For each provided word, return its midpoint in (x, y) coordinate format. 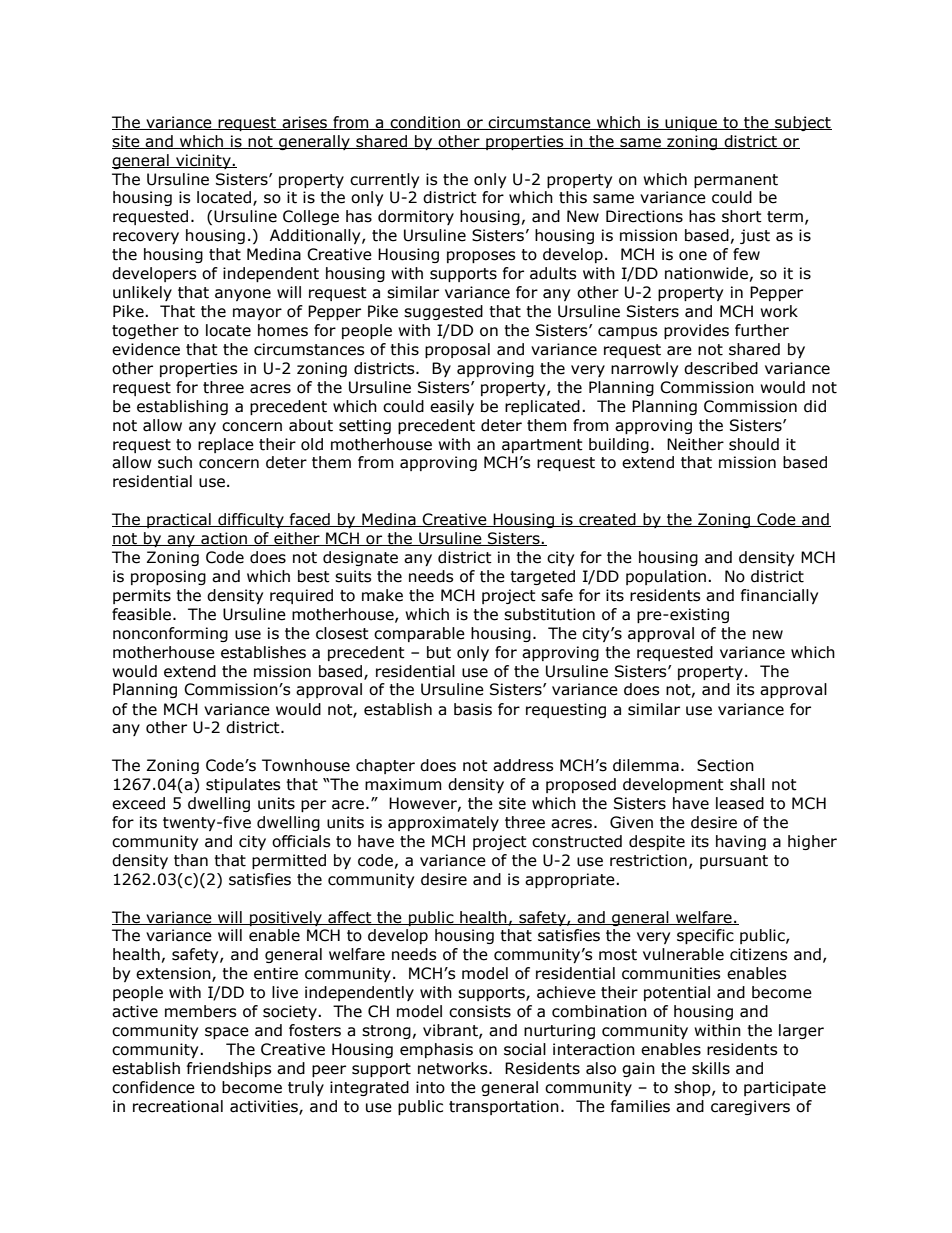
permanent (736, 181)
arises (304, 123)
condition (425, 123)
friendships (229, 1069)
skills (711, 1068)
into (430, 1087)
